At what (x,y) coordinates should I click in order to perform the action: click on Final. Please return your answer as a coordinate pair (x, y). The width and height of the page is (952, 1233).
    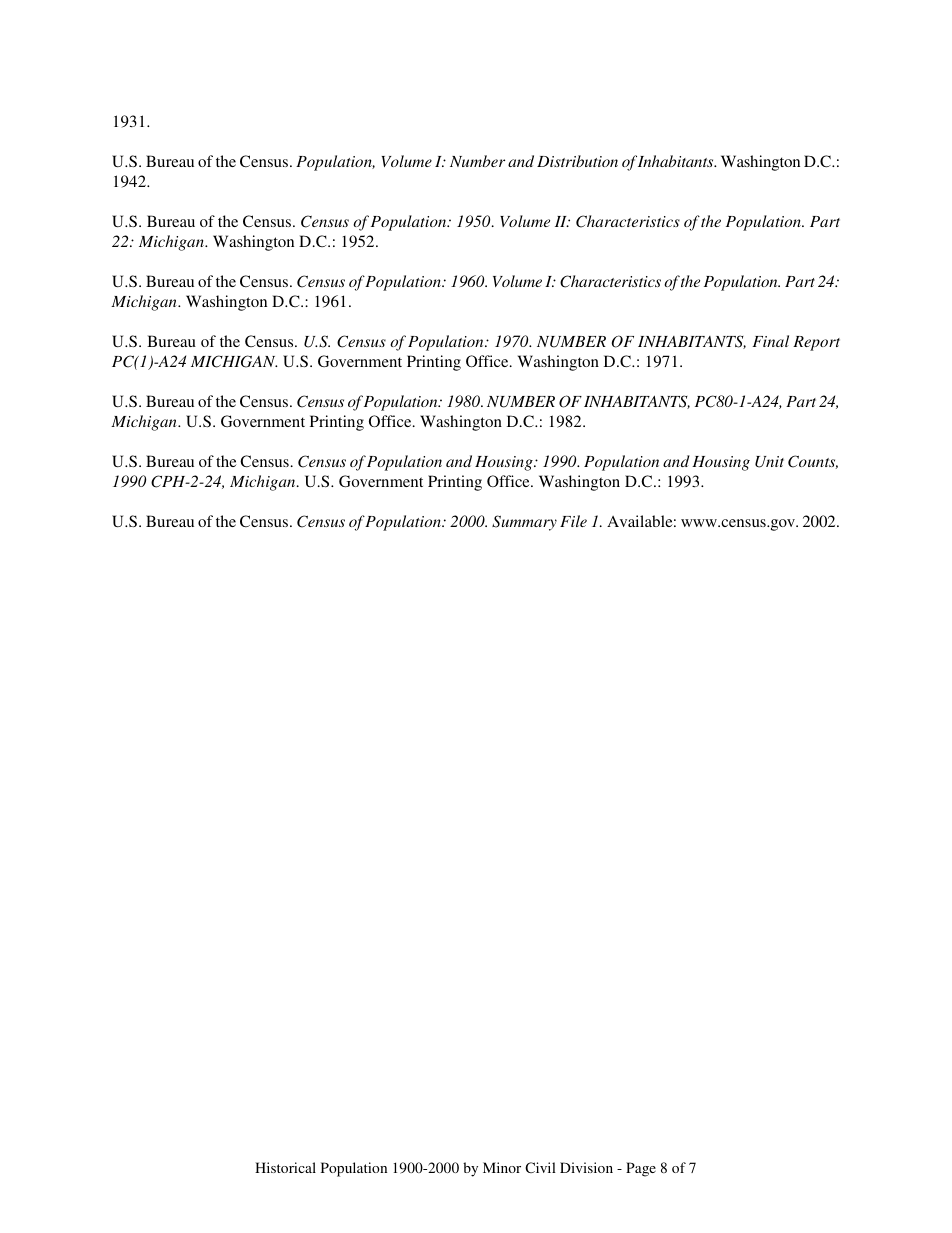
    Looking at the image, I should click on (770, 341).
